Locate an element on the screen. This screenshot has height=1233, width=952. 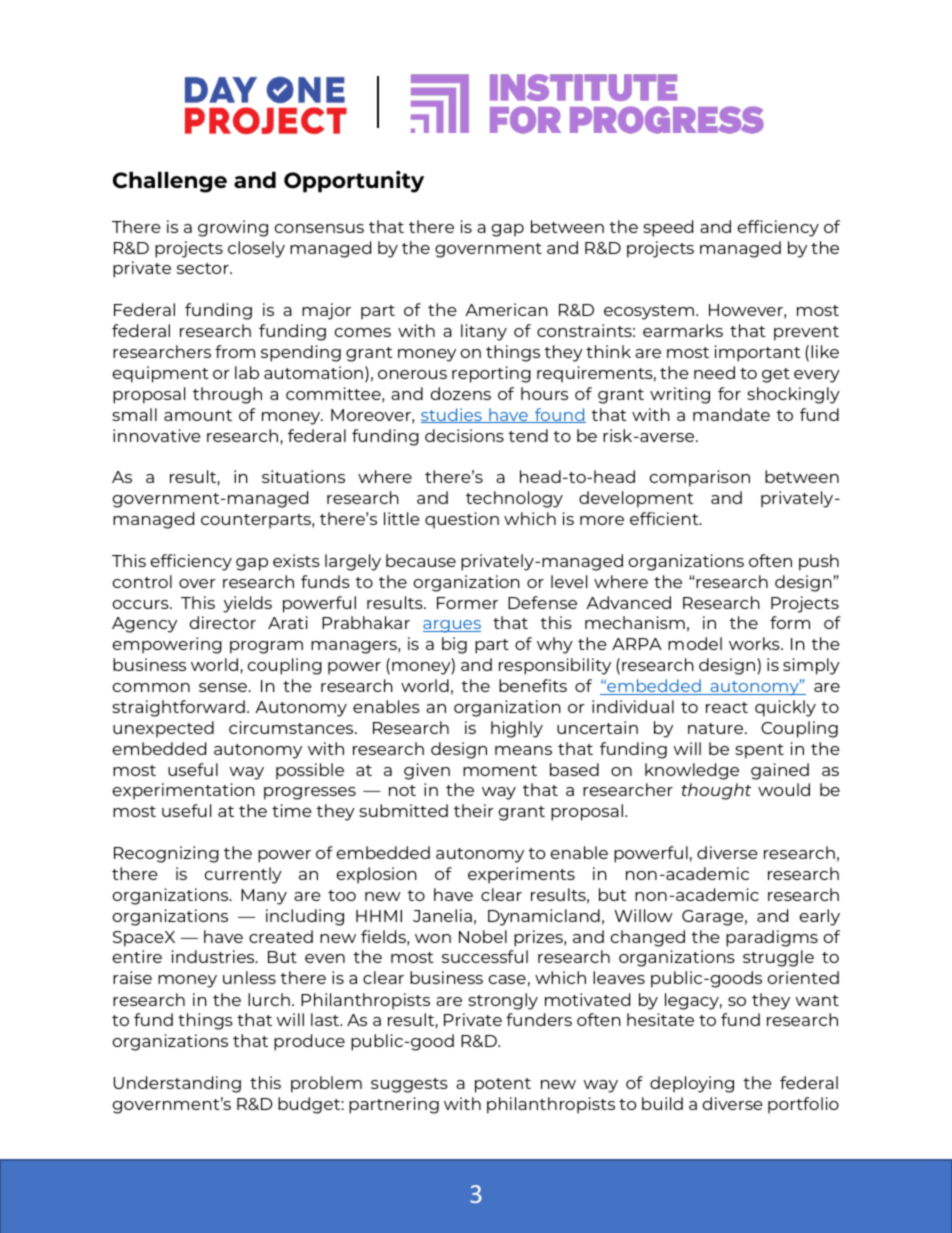
amount is located at coordinates (198, 415).
